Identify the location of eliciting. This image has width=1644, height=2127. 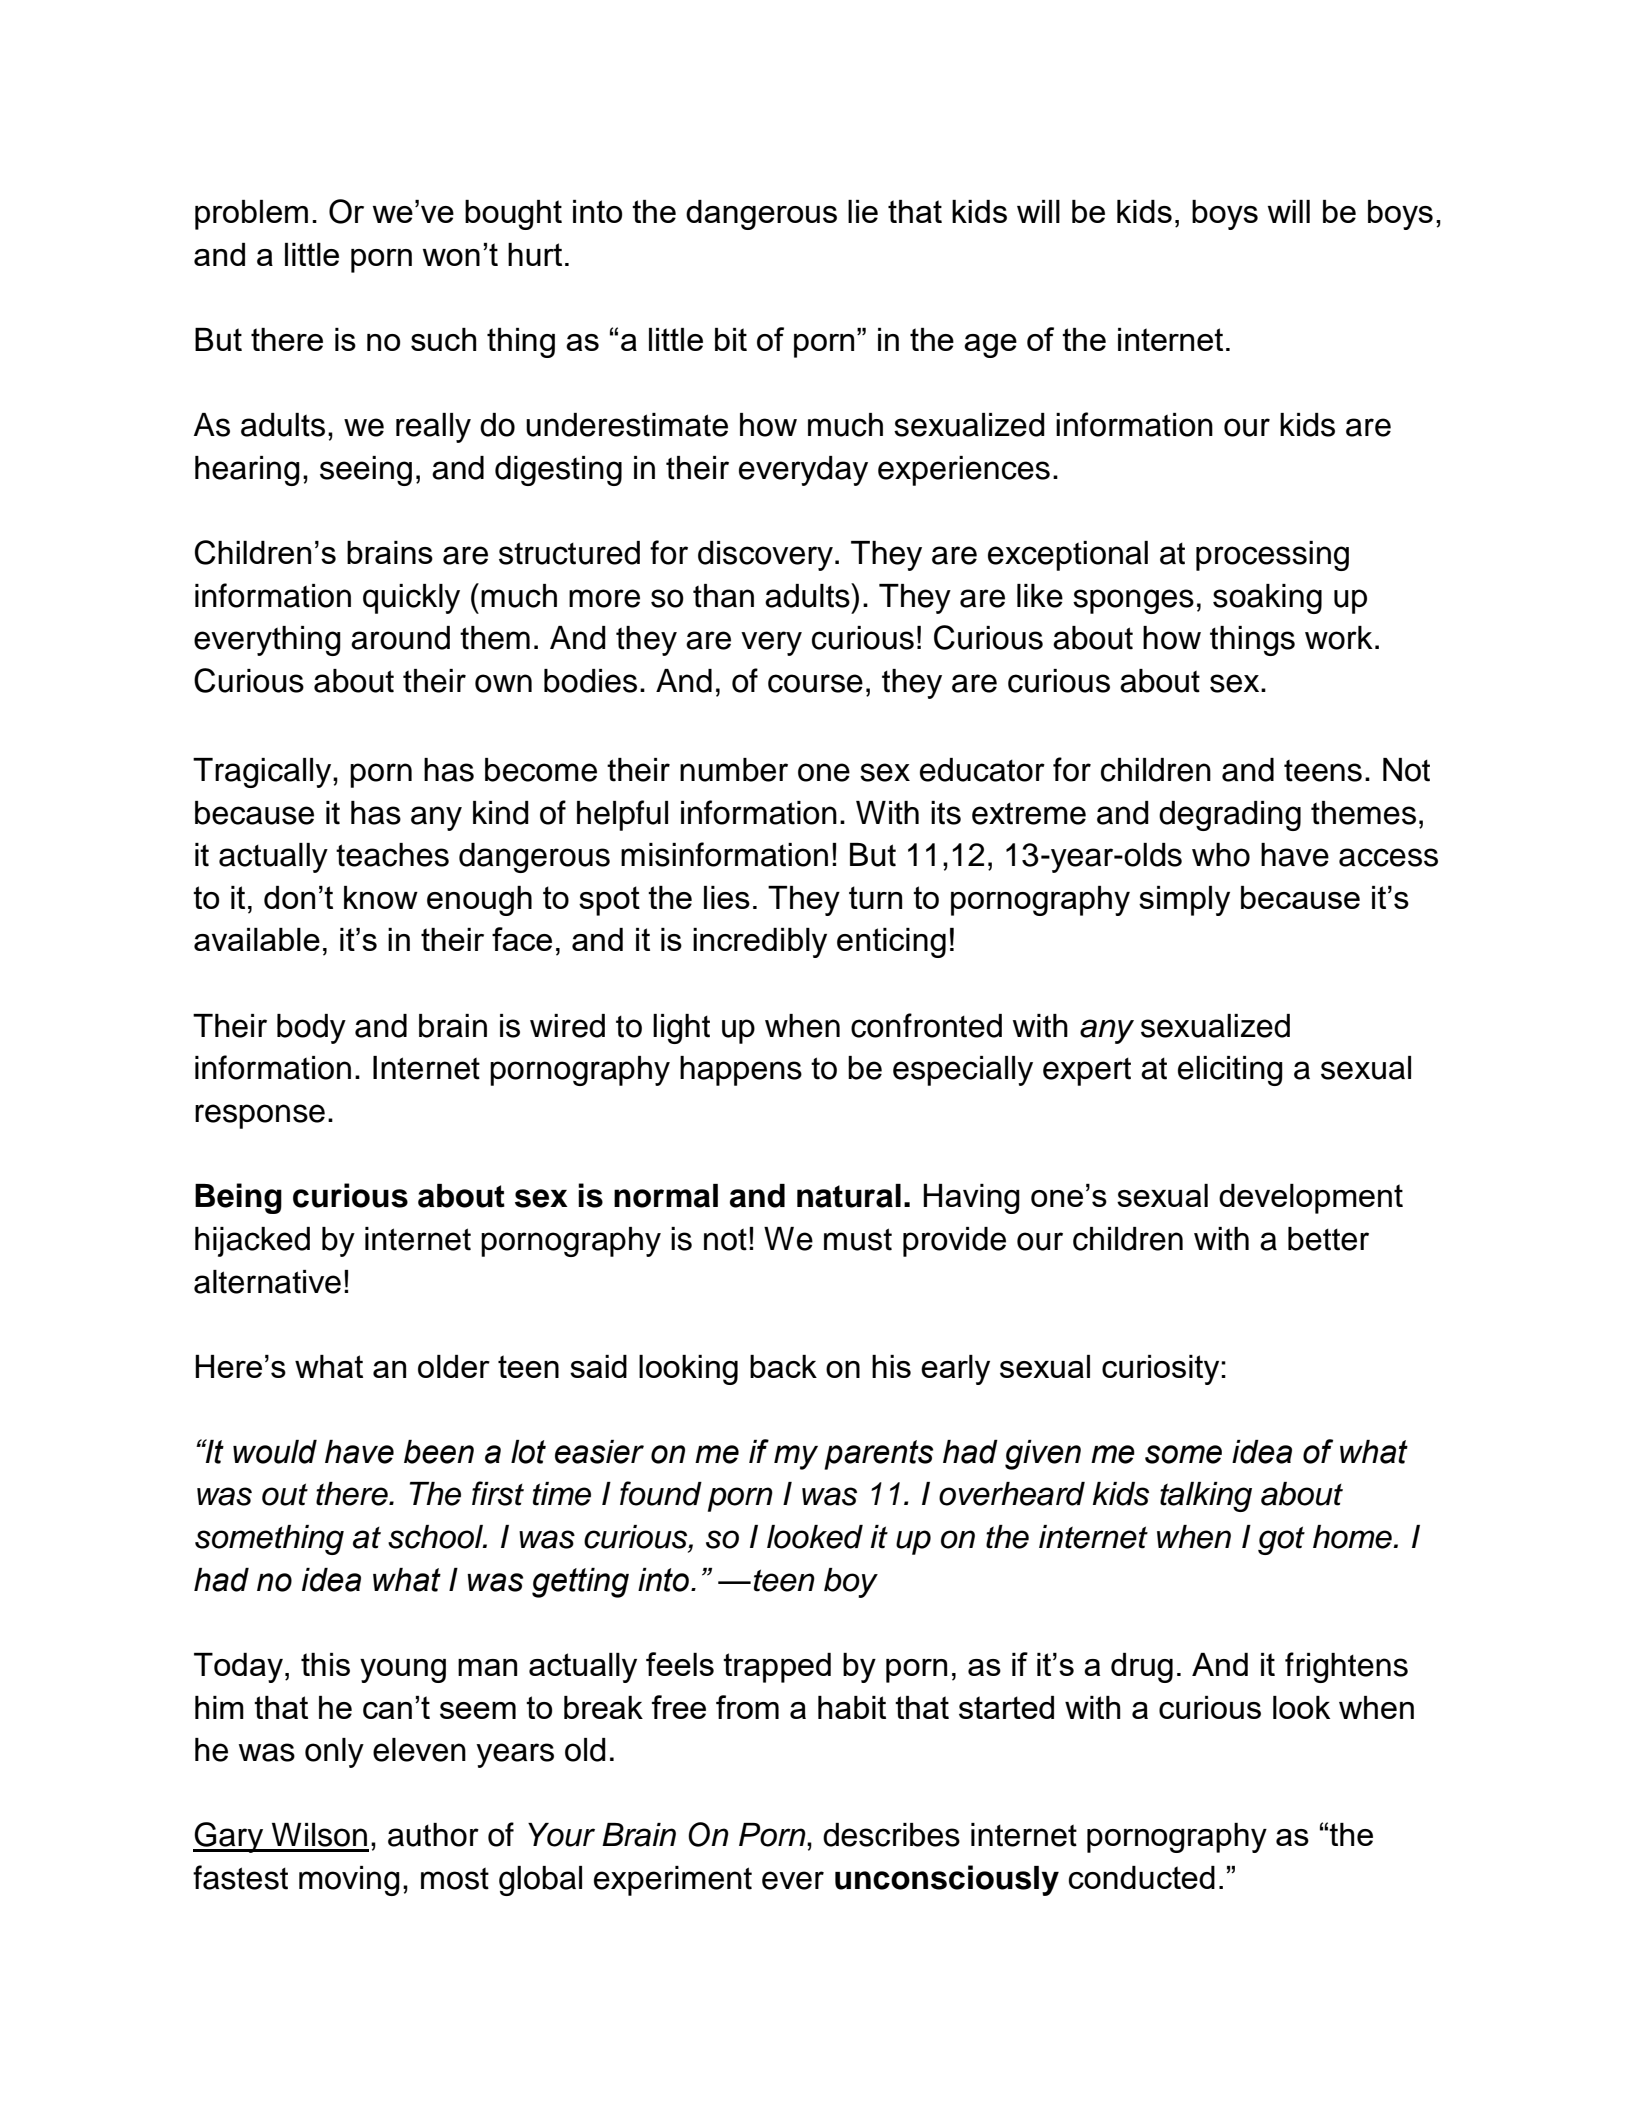
(1230, 1071).
